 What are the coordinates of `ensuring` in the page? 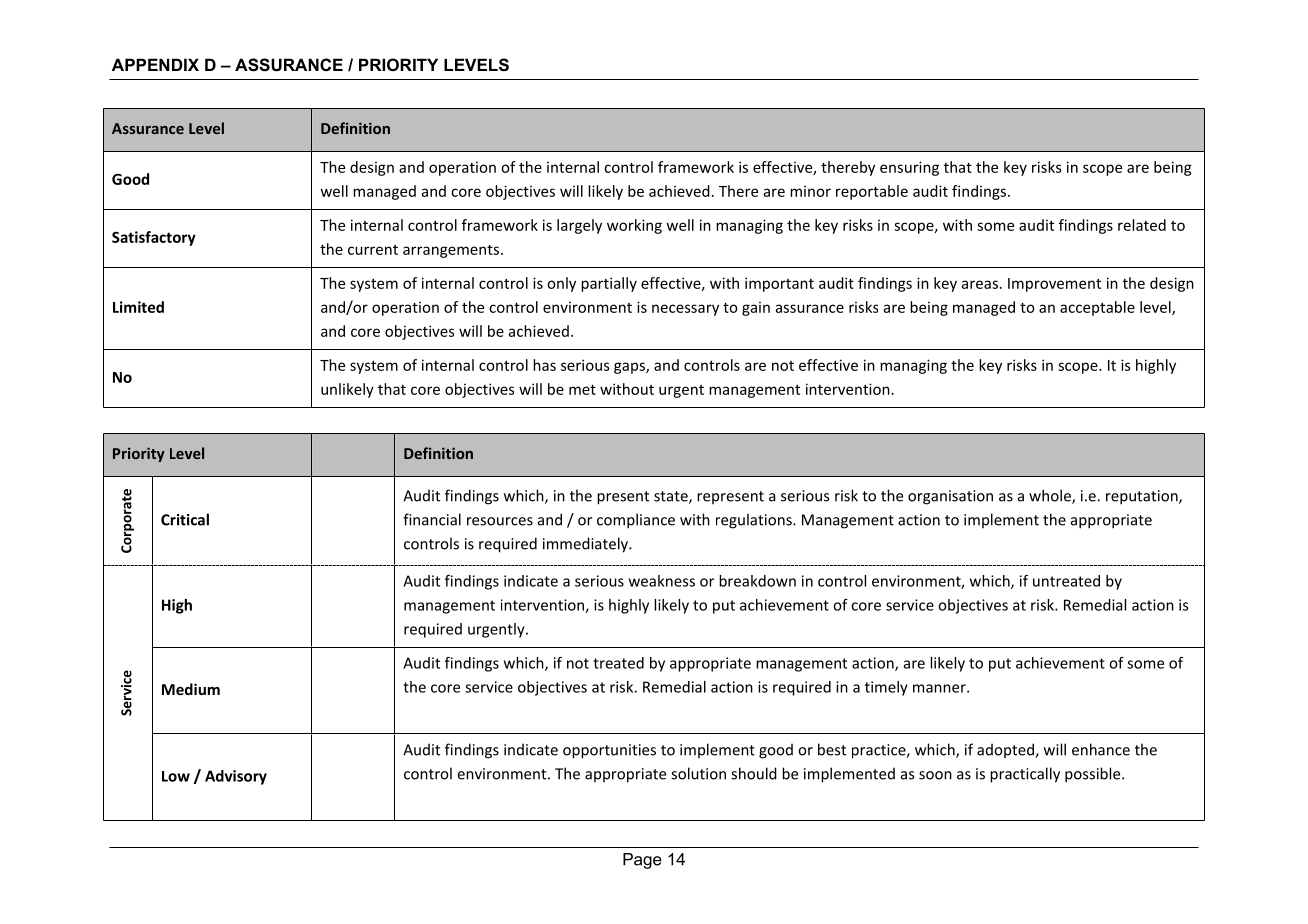 It's located at (909, 168).
